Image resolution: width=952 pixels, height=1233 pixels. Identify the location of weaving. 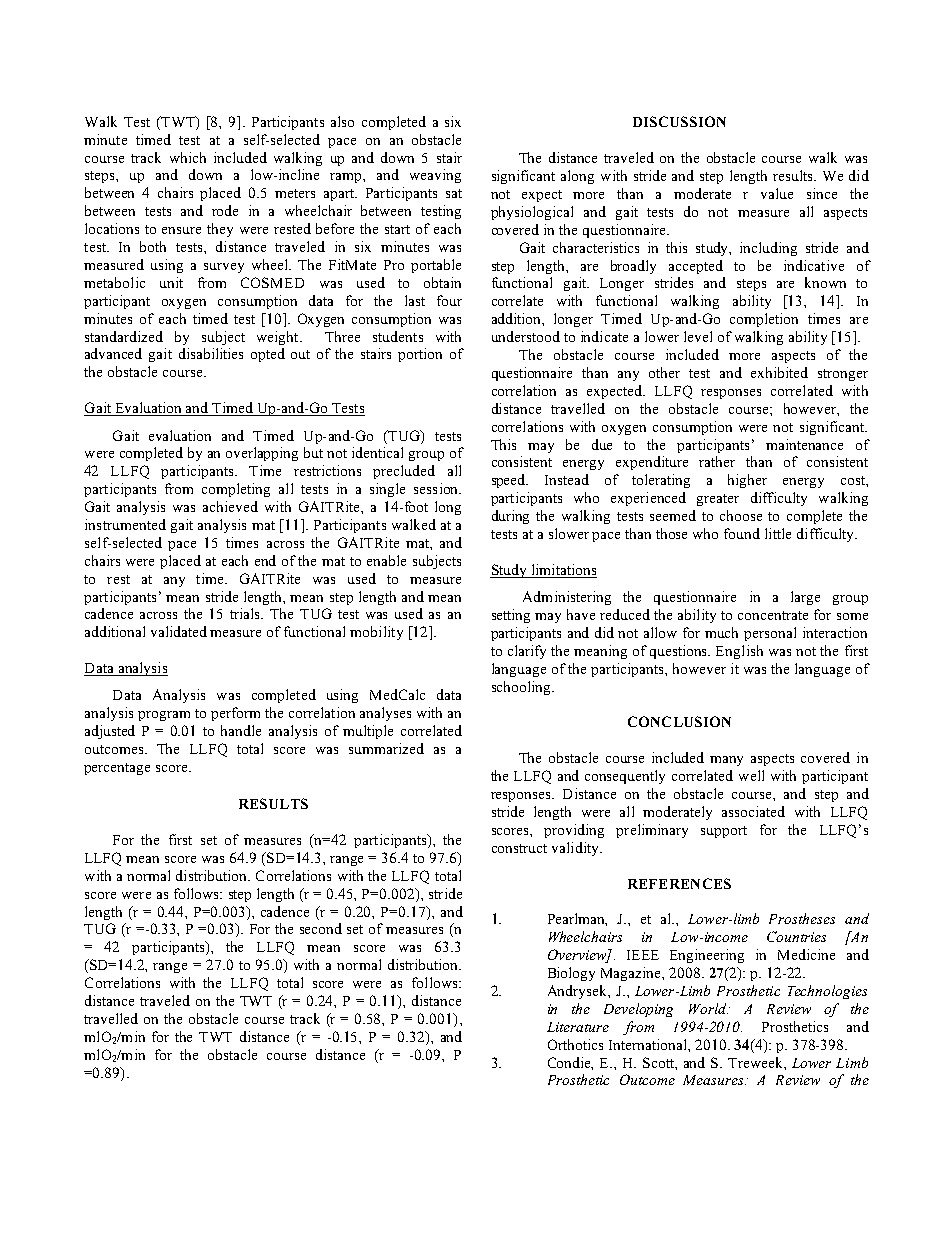
(435, 176).
